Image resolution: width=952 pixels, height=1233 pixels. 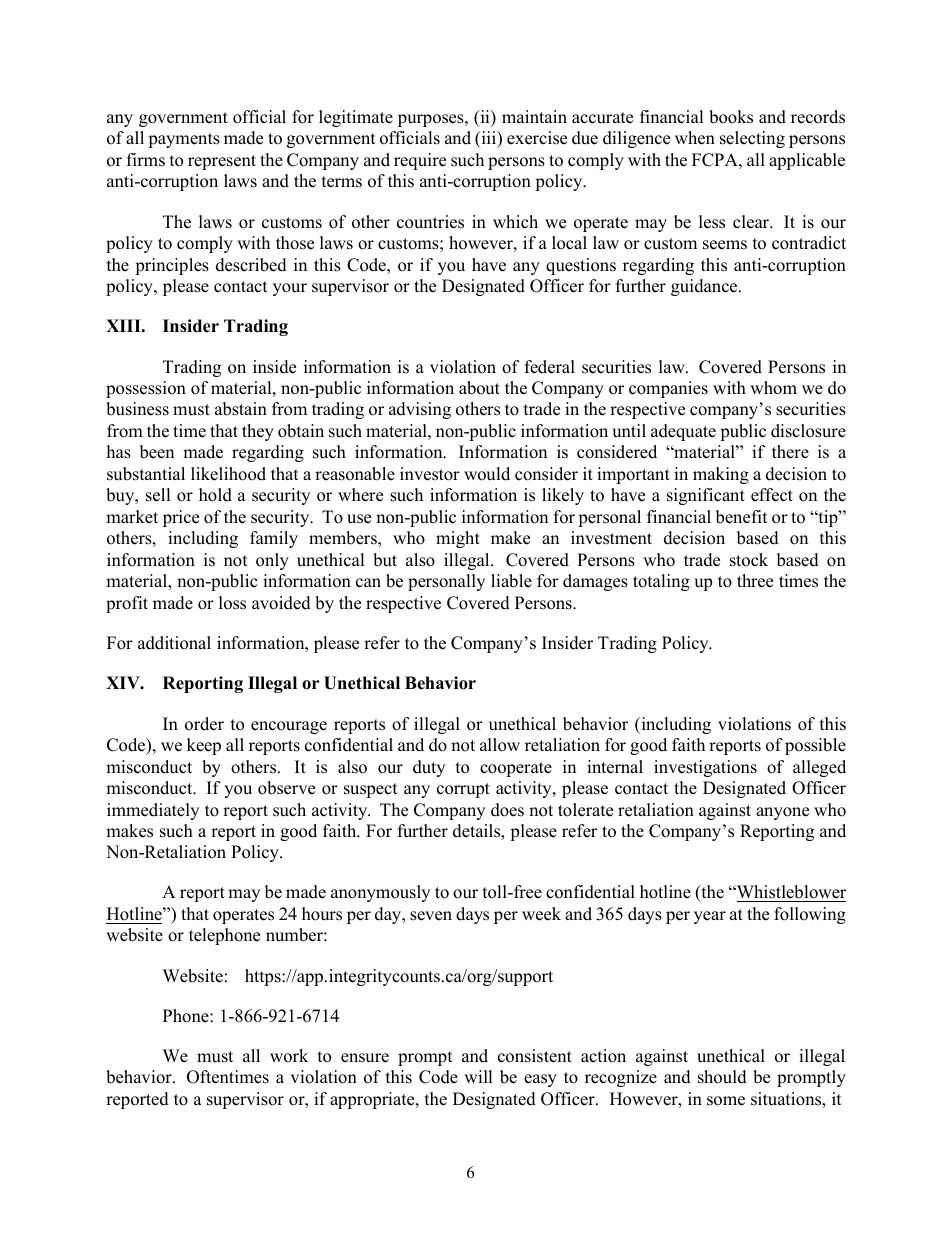 I want to click on immediately, so click(x=153, y=811).
